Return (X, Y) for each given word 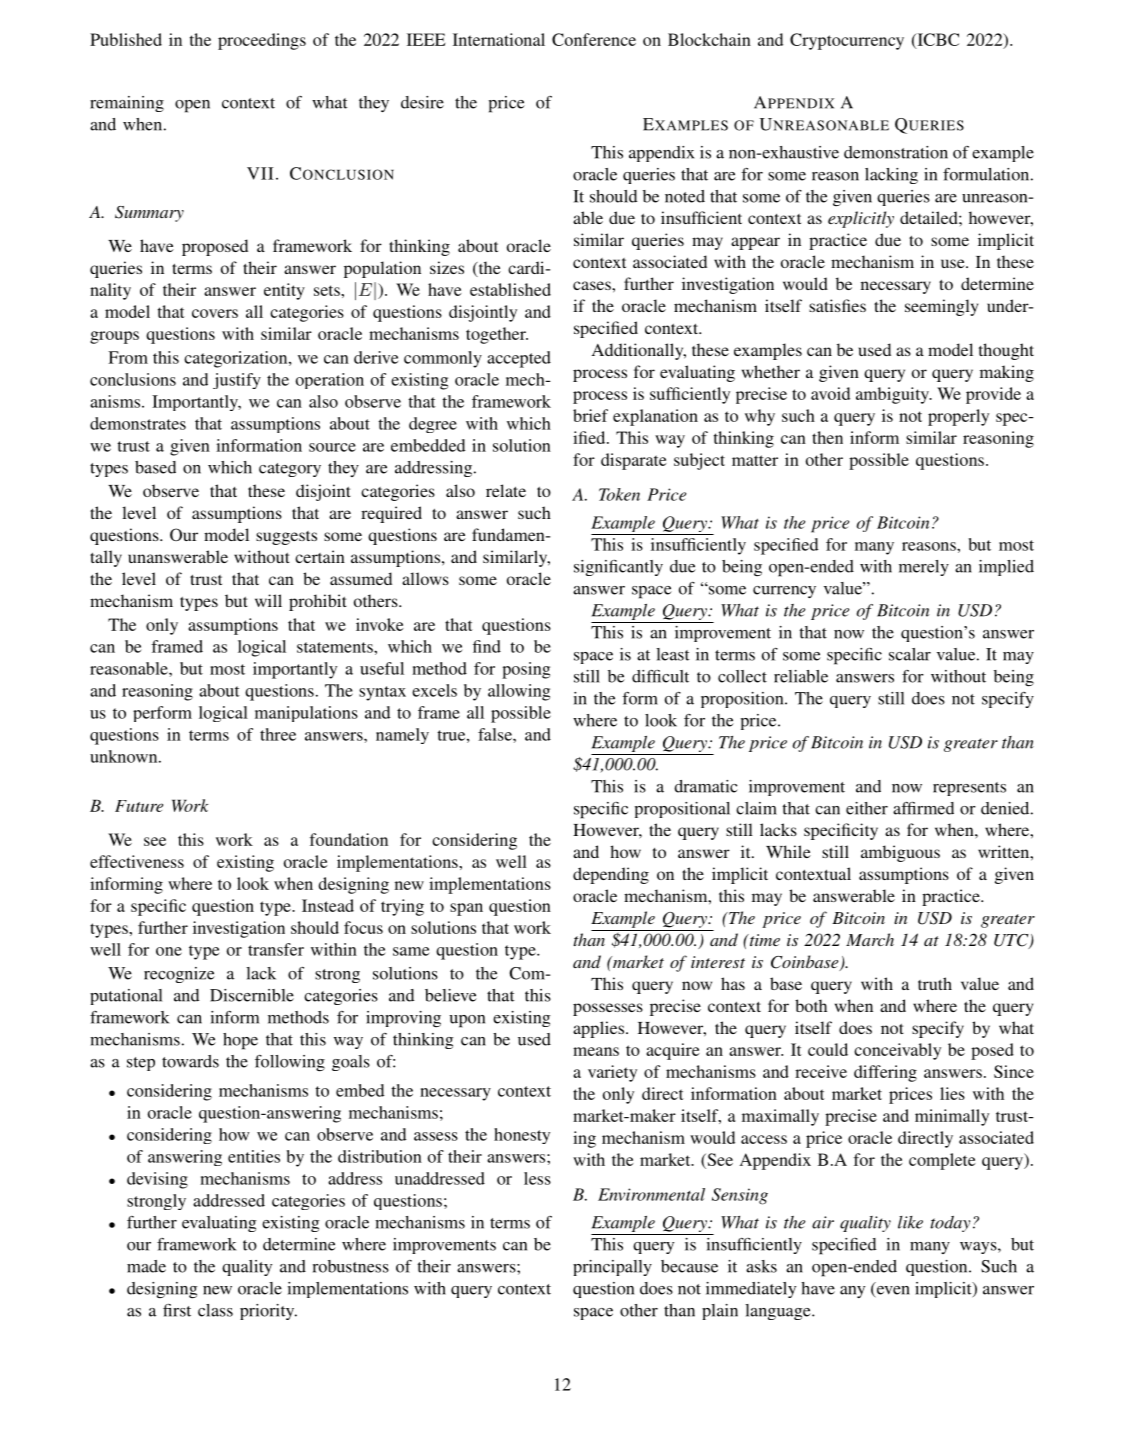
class (215, 1310)
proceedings (262, 41)
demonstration (896, 152)
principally (612, 1268)
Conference (594, 39)
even (892, 1290)
